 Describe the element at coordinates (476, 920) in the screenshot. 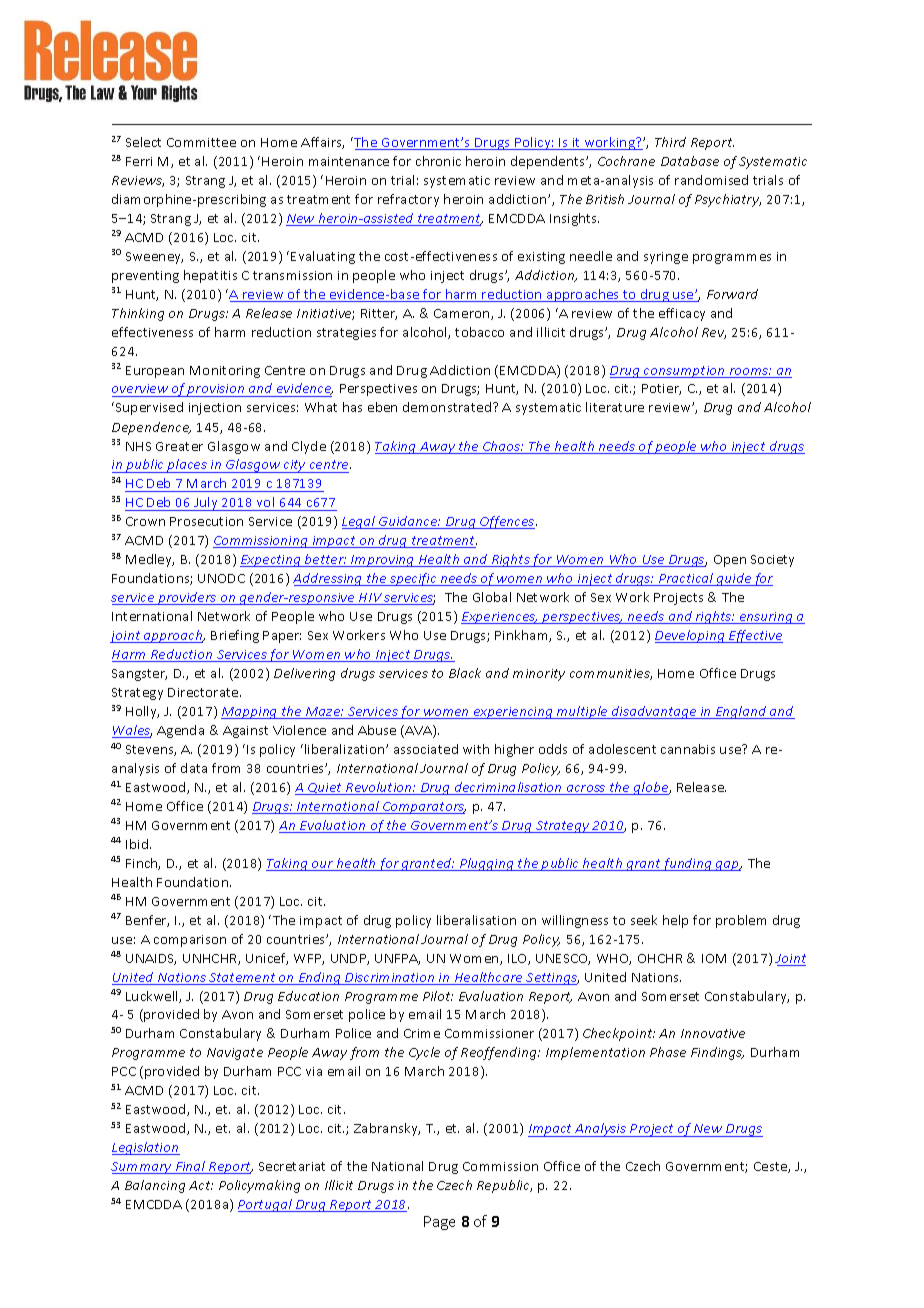

I see `liberalisation` at that location.
